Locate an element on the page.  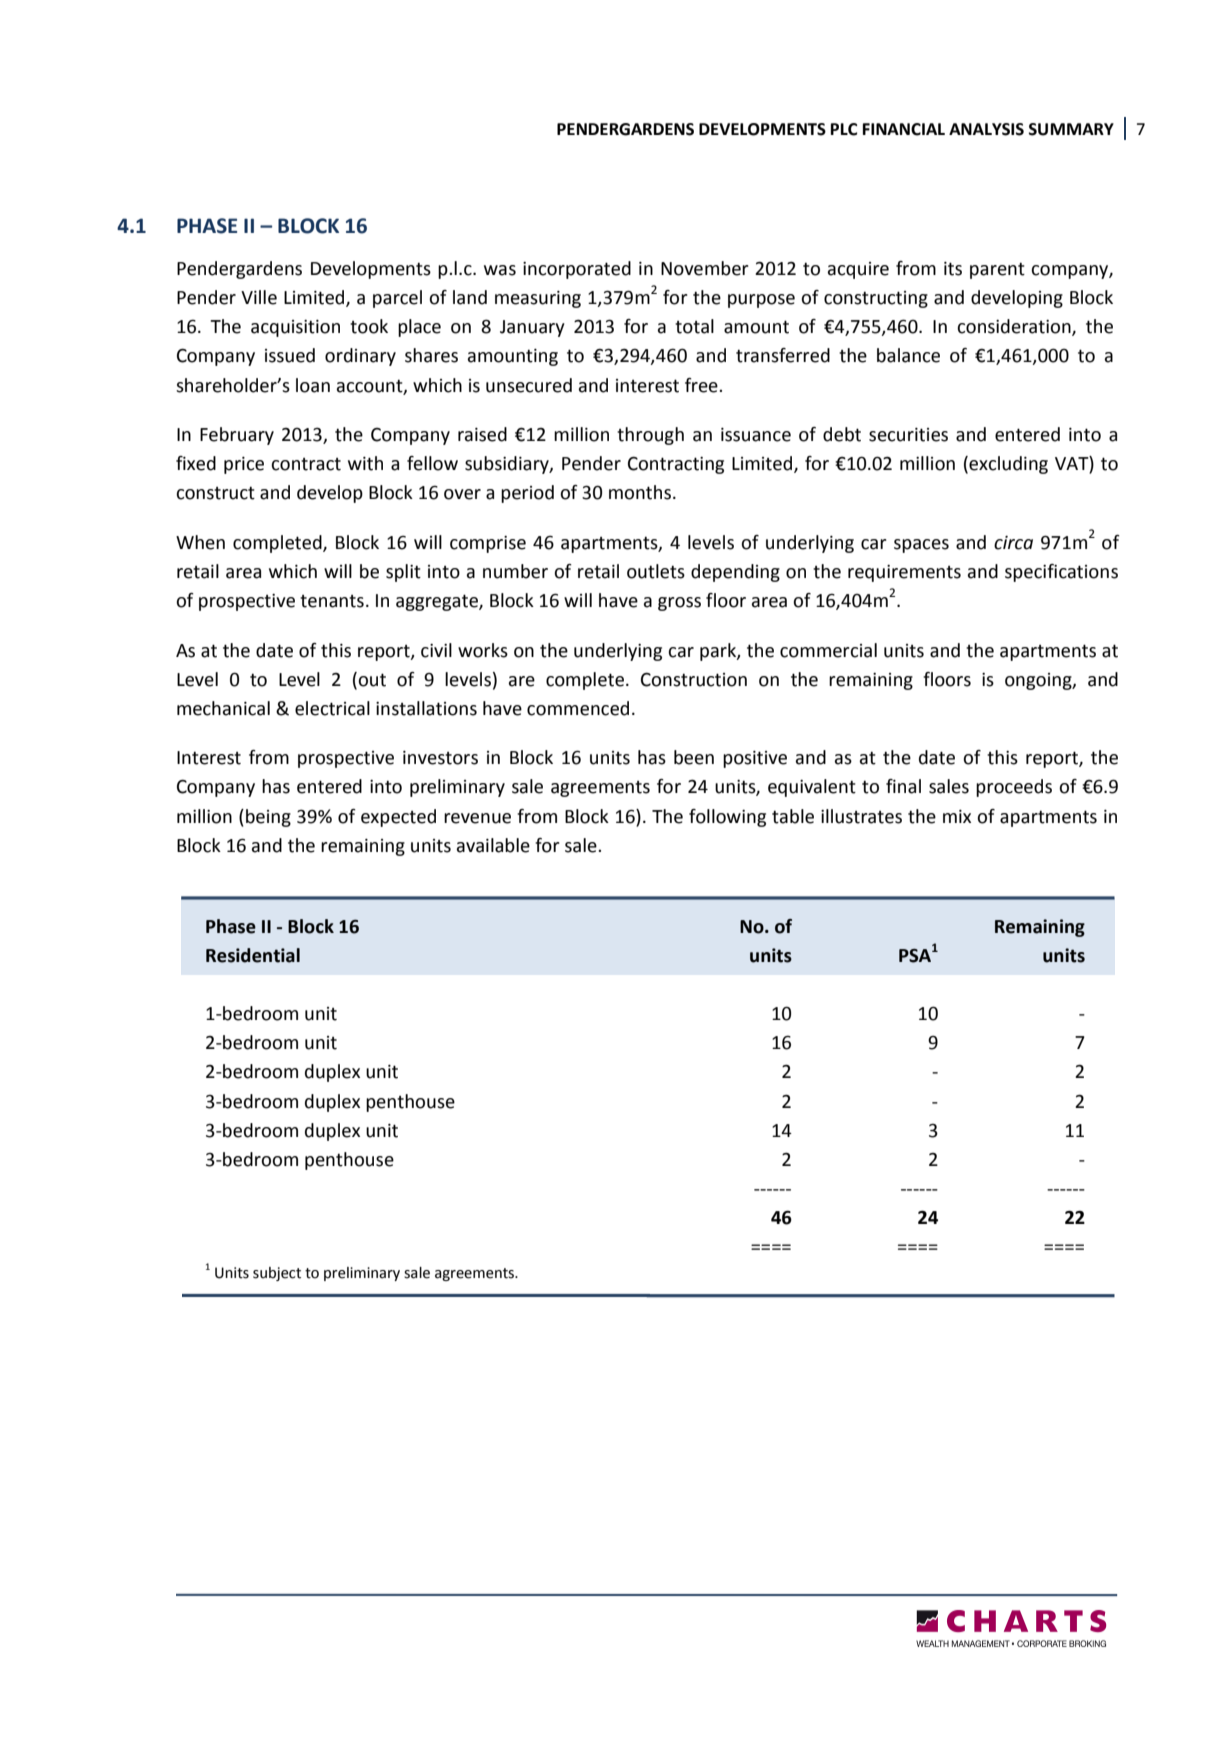
subject is located at coordinates (277, 1274).
